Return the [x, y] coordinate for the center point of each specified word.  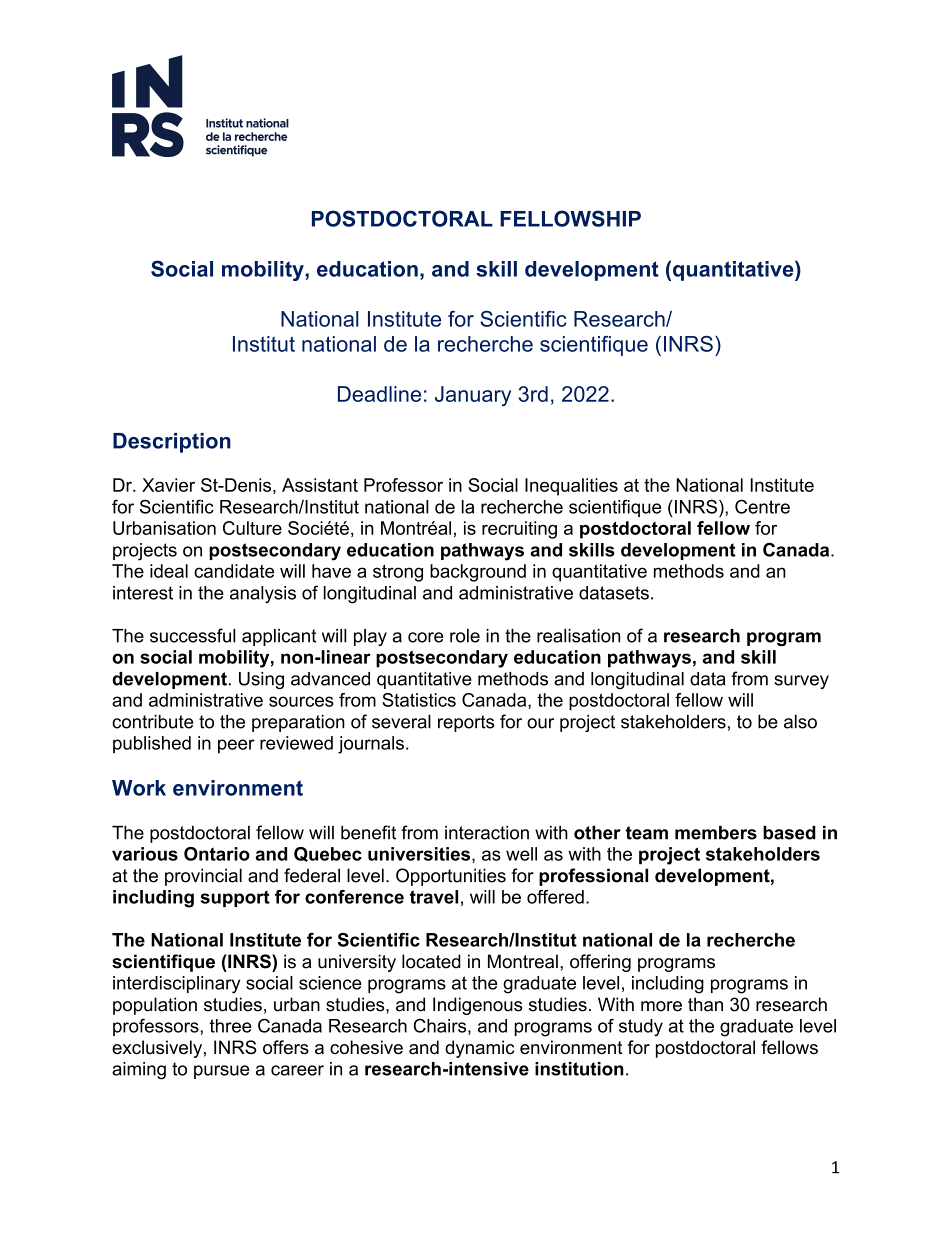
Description [172, 443]
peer [236, 746]
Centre [762, 506]
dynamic [479, 1049]
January [473, 396]
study [641, 1028]
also [800, 722]
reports [466, 723]
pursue [222, 1072]
